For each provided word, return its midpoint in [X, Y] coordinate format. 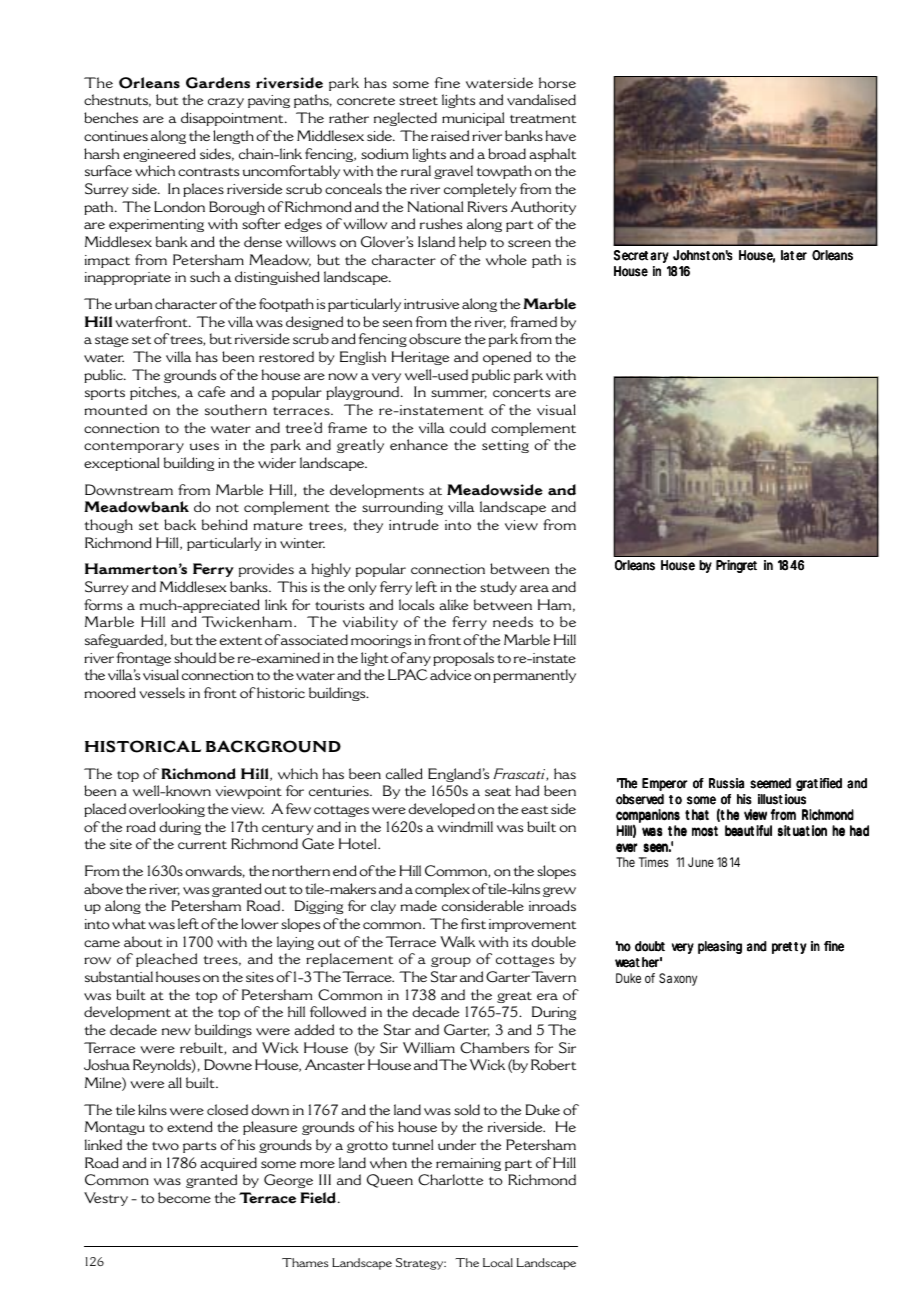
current [202, 845]
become [184, 1198]
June [701, 862]
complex [442, 890]
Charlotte [450, 1180]
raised [450, 135]
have [561, 135]
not [227, 508]
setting [505, 446]
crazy [226, 103]
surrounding [402, 508]
